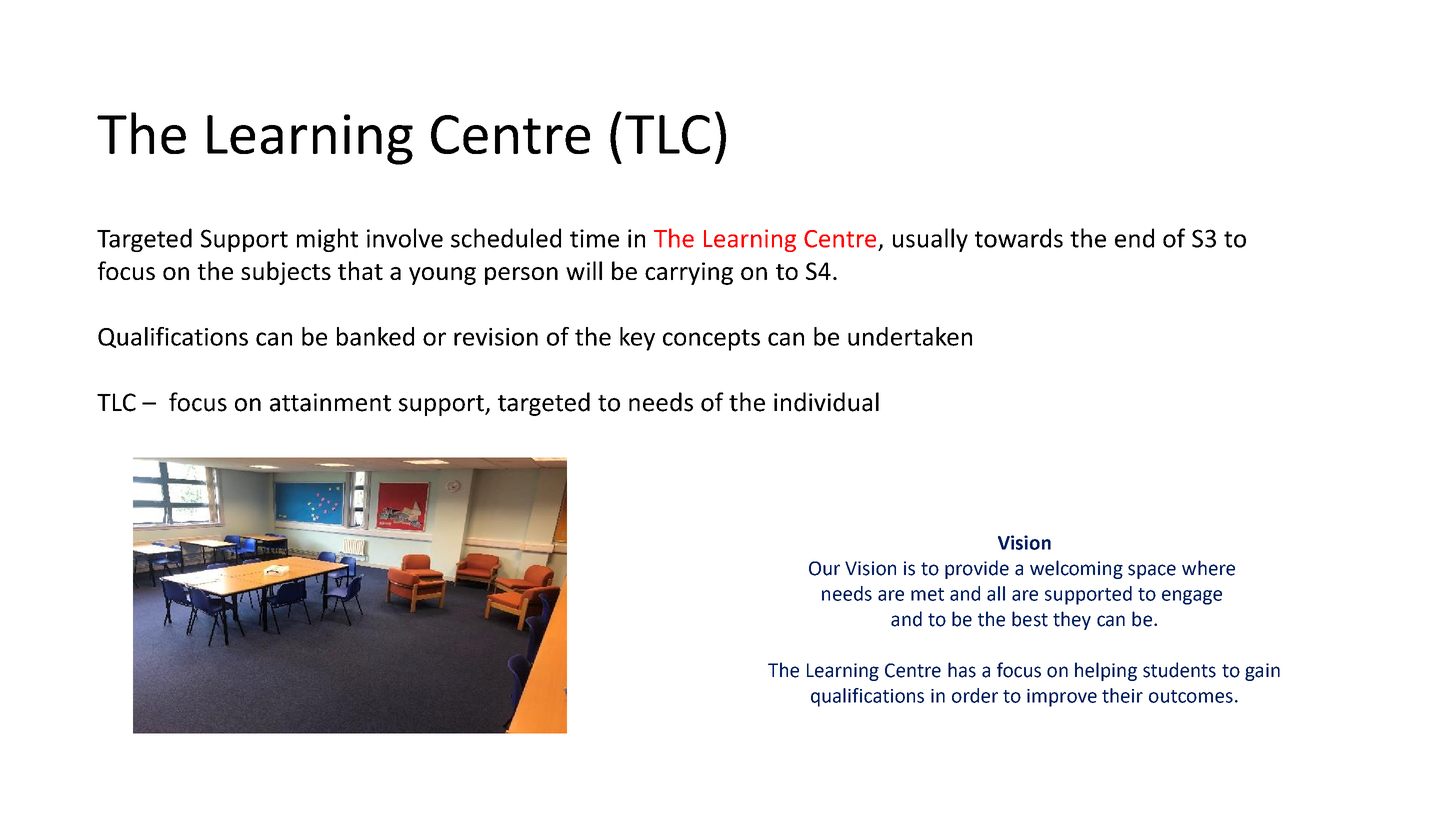  What do you see at coordinates (711, 340) in the document?
I see `concepts` at bounding box center [711, 340].
